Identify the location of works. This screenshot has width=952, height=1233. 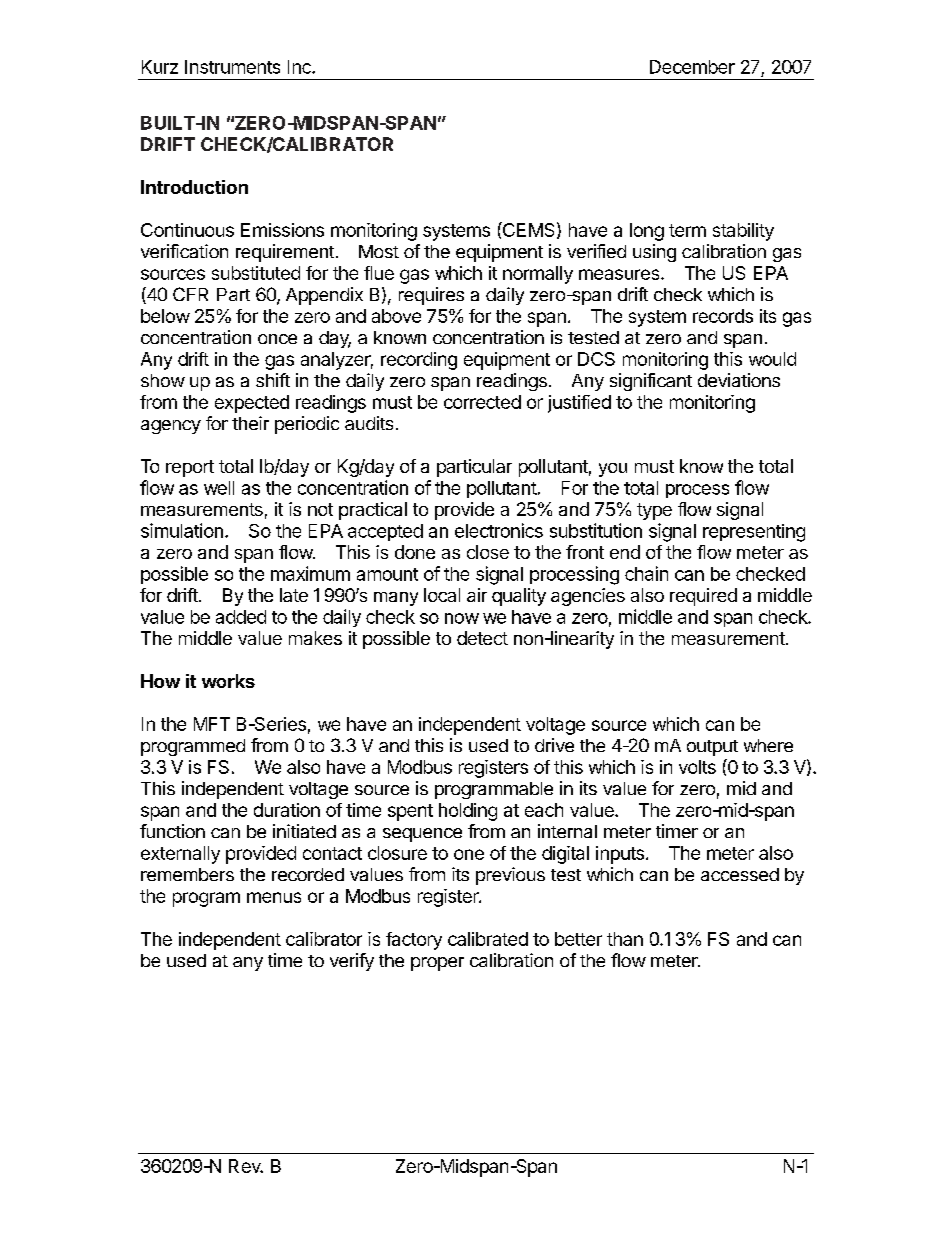
(228, 681).
